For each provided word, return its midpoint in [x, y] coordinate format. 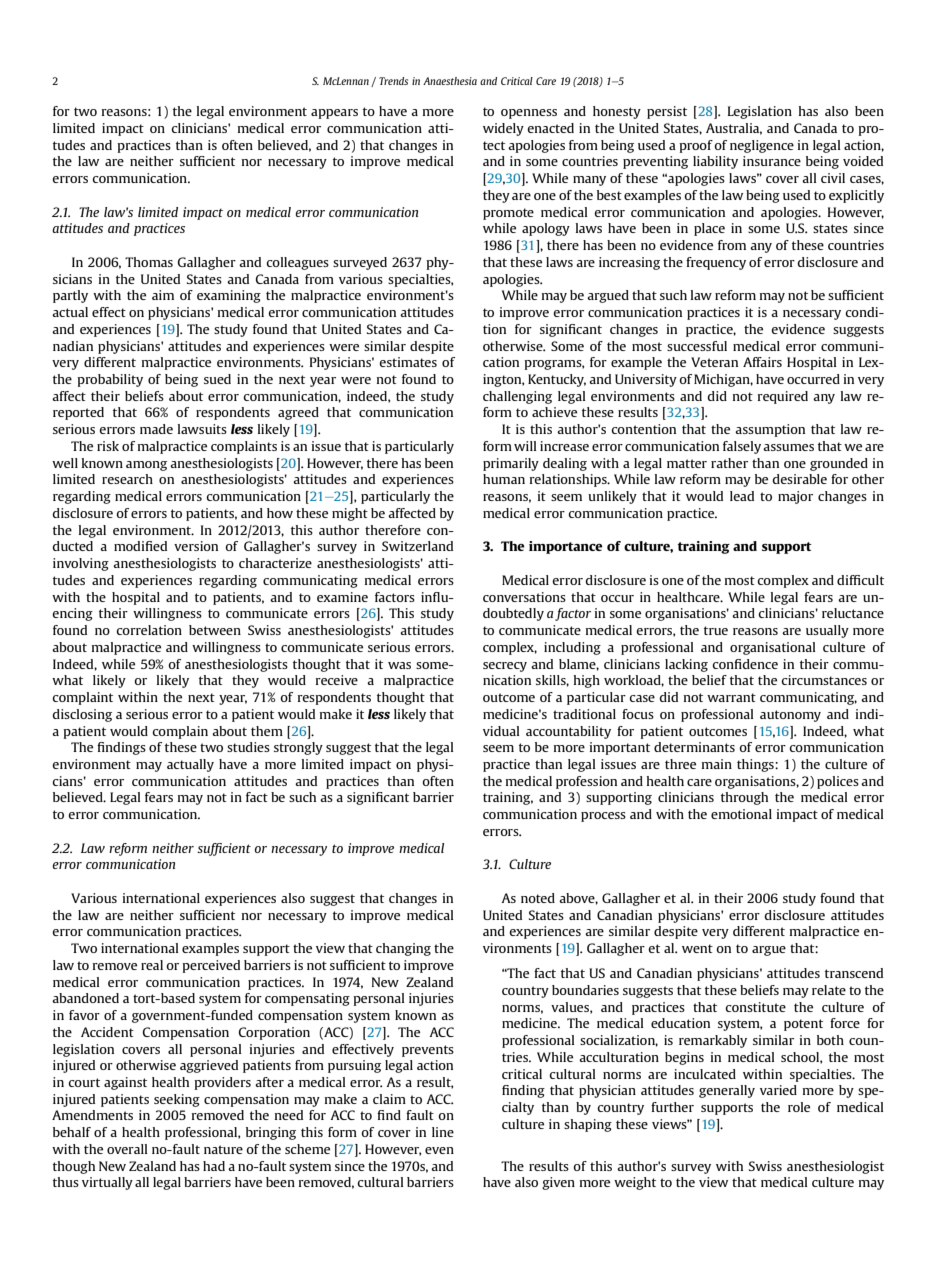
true [716, 630]
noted [538, 898]
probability [110, 380]
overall [127, 1149]
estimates [408, 362]
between [215, 630]
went [697, 948]
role [799, 1107]
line [443, 1132]
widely [503, 129]
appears [334, 114]
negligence [762, 146]
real [152, 965]
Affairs [762, 362]
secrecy [505, 667]
